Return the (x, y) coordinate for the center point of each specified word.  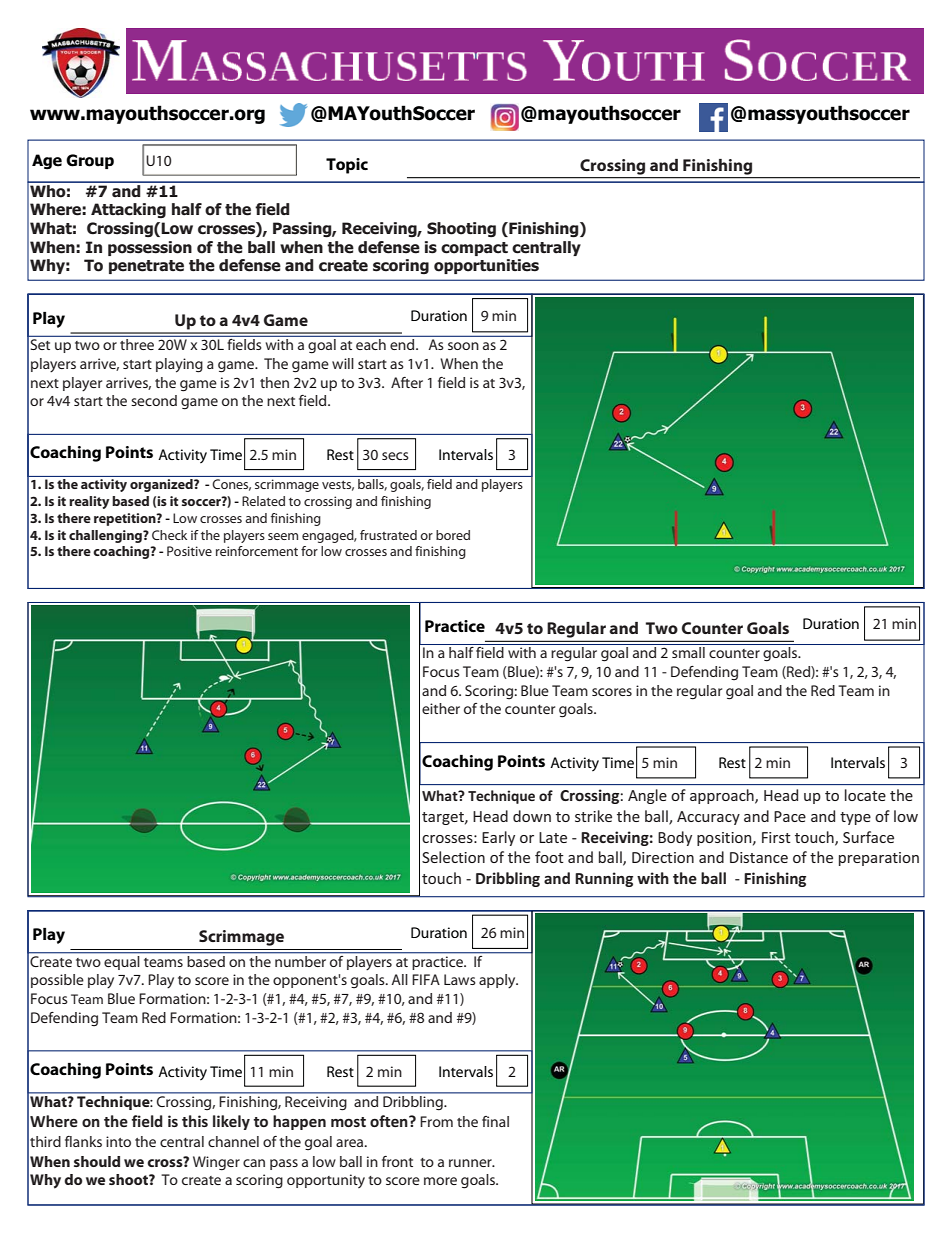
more (440, 1181)
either (441, 708)
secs (395, 456)
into (118, 1141)
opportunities (486, 266)
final (495, 1121)
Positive (189, 551)
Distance (759, 857)
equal (122, 961)
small (688, 652)
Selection (453, 857)
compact (474, 249)
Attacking (128, 210)
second (154, 400)
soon (463, 346)
